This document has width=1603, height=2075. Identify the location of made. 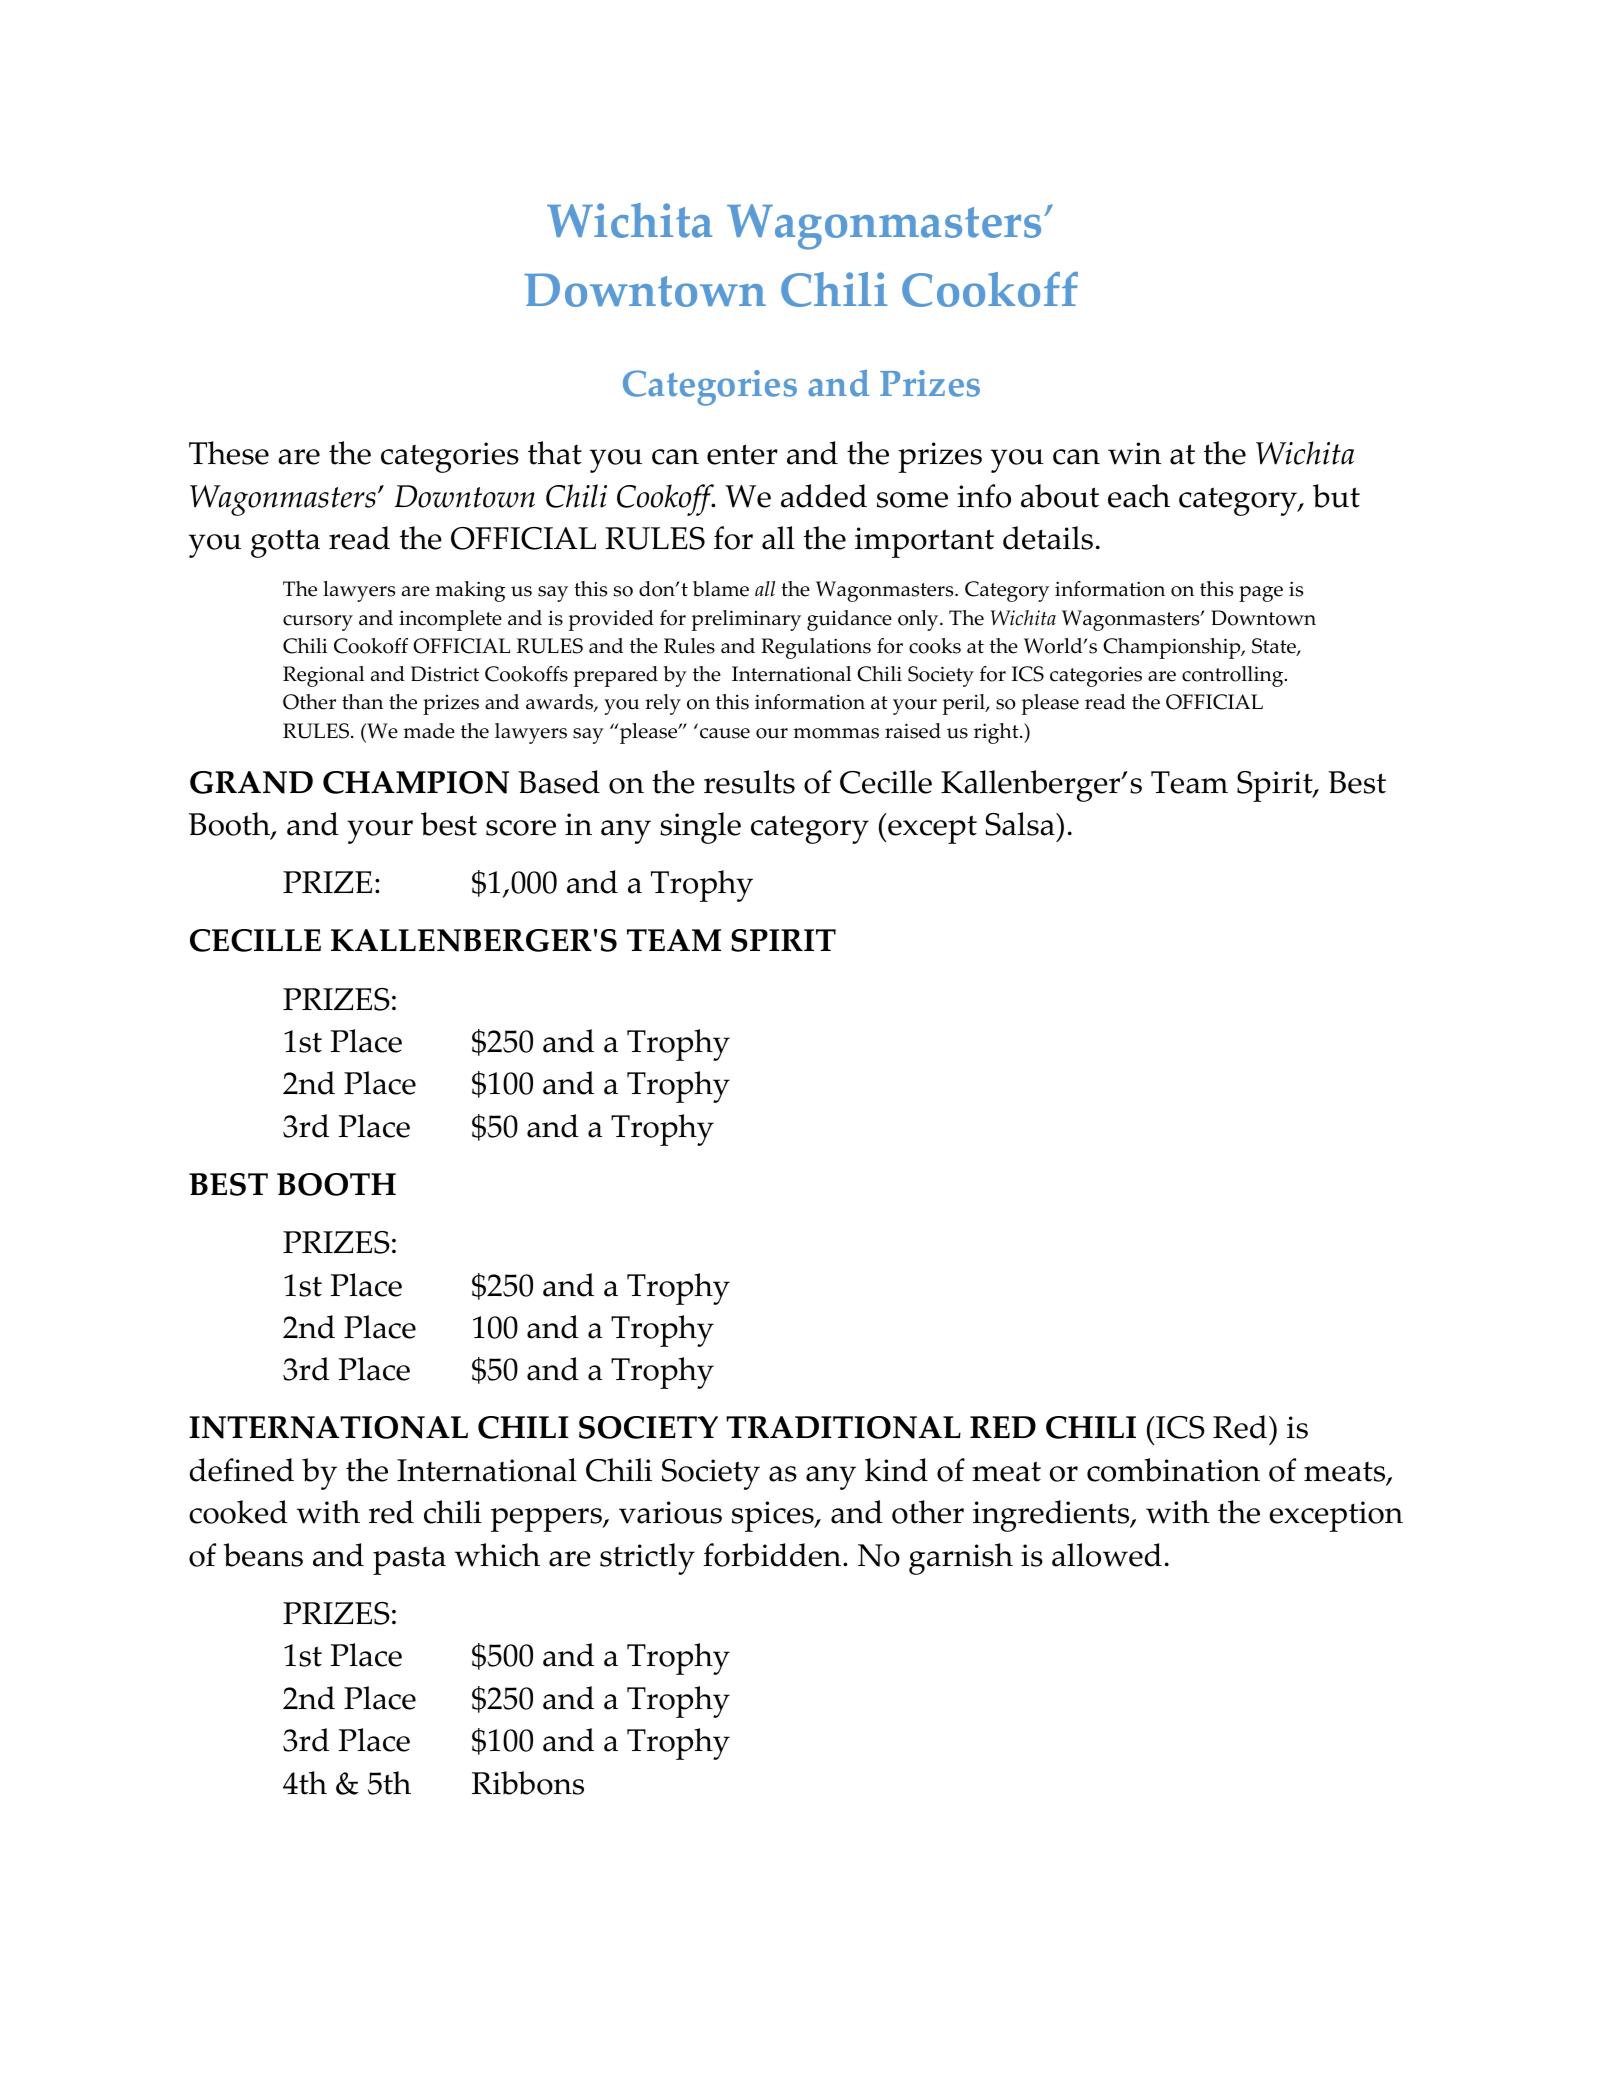
(429, 731).
